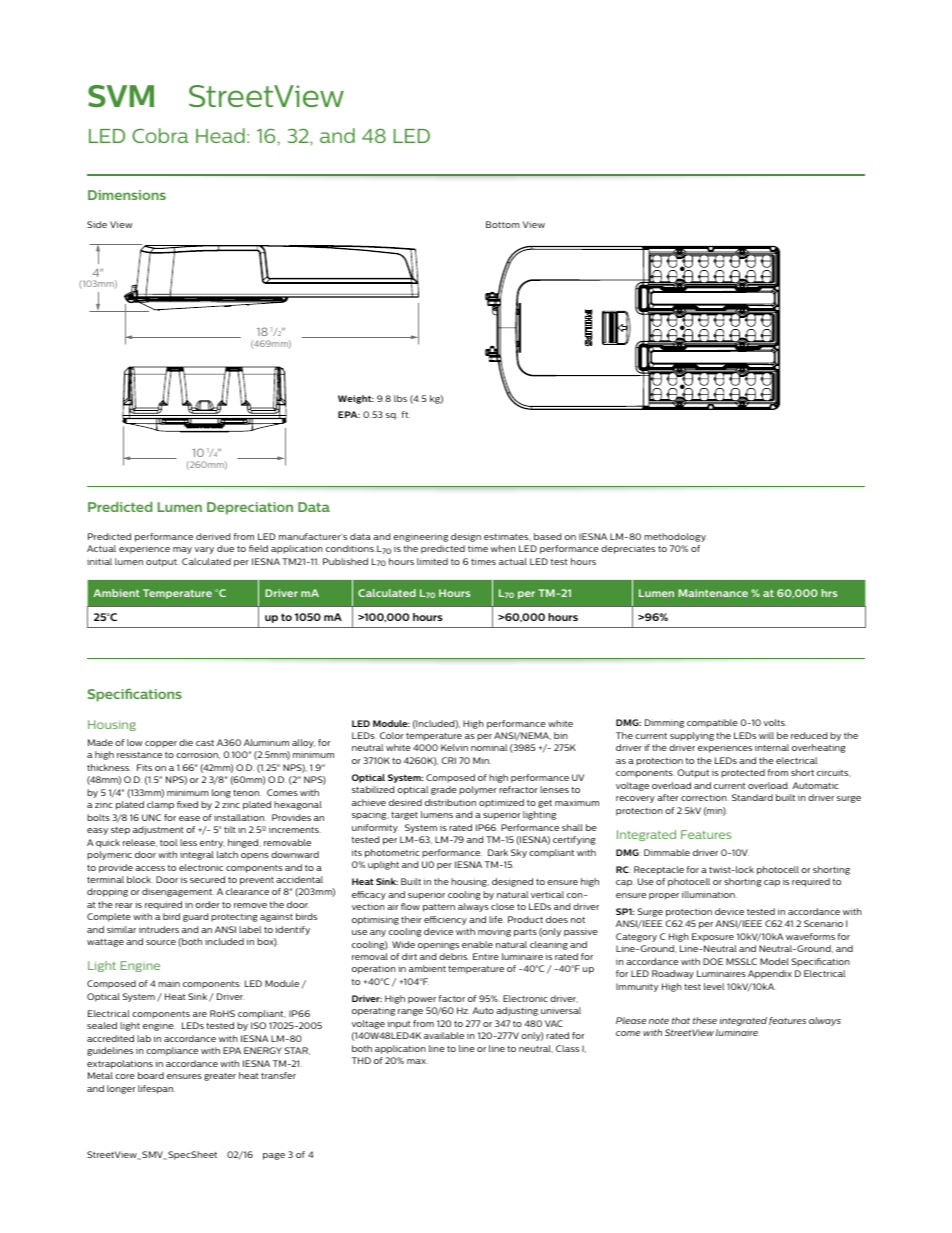 The width and height of the screenshot is (952, 1233). I want to click on methodology, so click(675, 537).
